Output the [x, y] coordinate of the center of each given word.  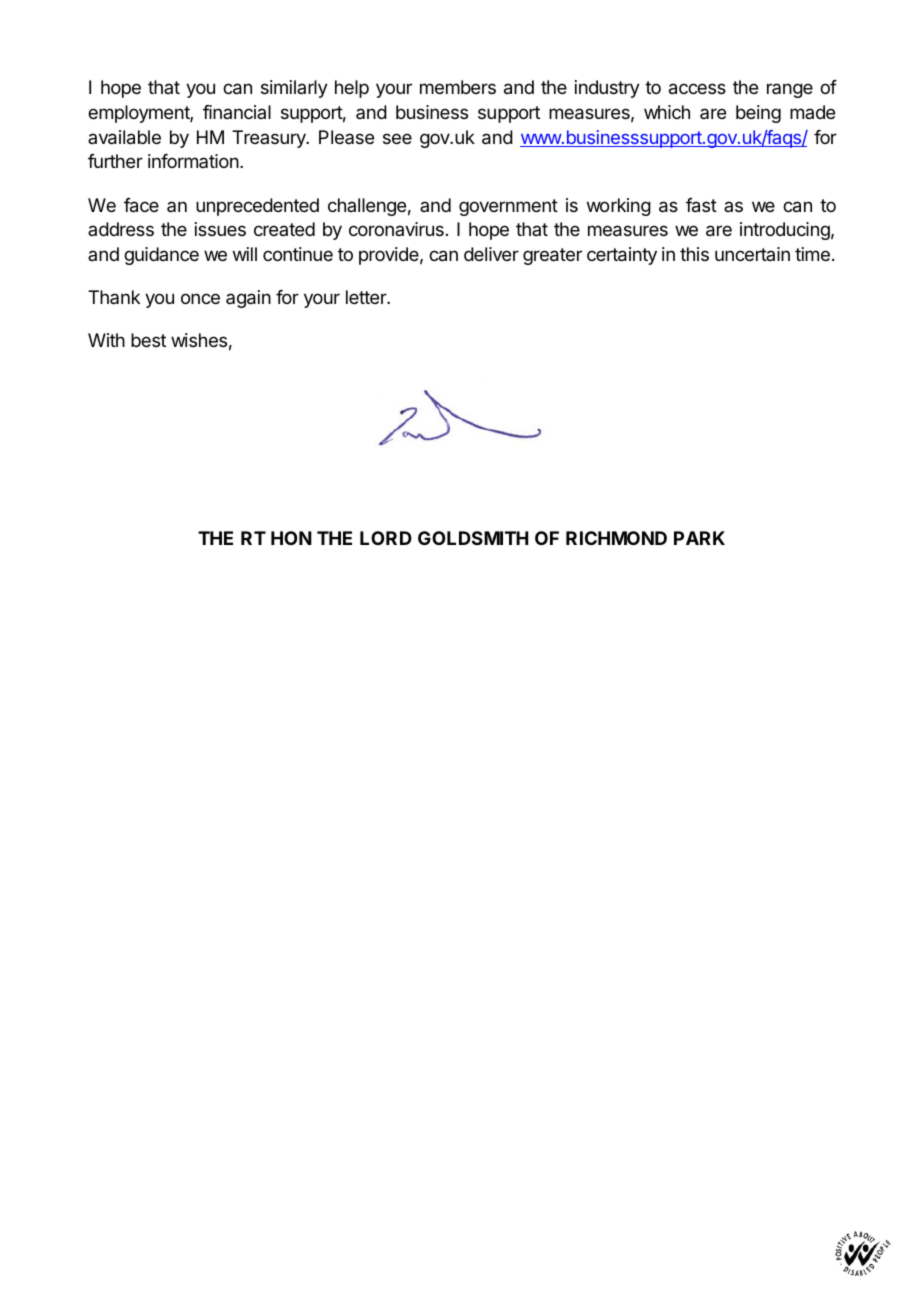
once [200, 298]
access [697, 89]
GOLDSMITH [473, 538]
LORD [386, 538]
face [141, 205]
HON [291, 538]
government [508, 207]
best [148, 340]
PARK [699, 538]
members [458, 87]
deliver [491, 254]
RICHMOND [616, 538]
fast [701, 205]
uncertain [752, 254]
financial [237, 112]
